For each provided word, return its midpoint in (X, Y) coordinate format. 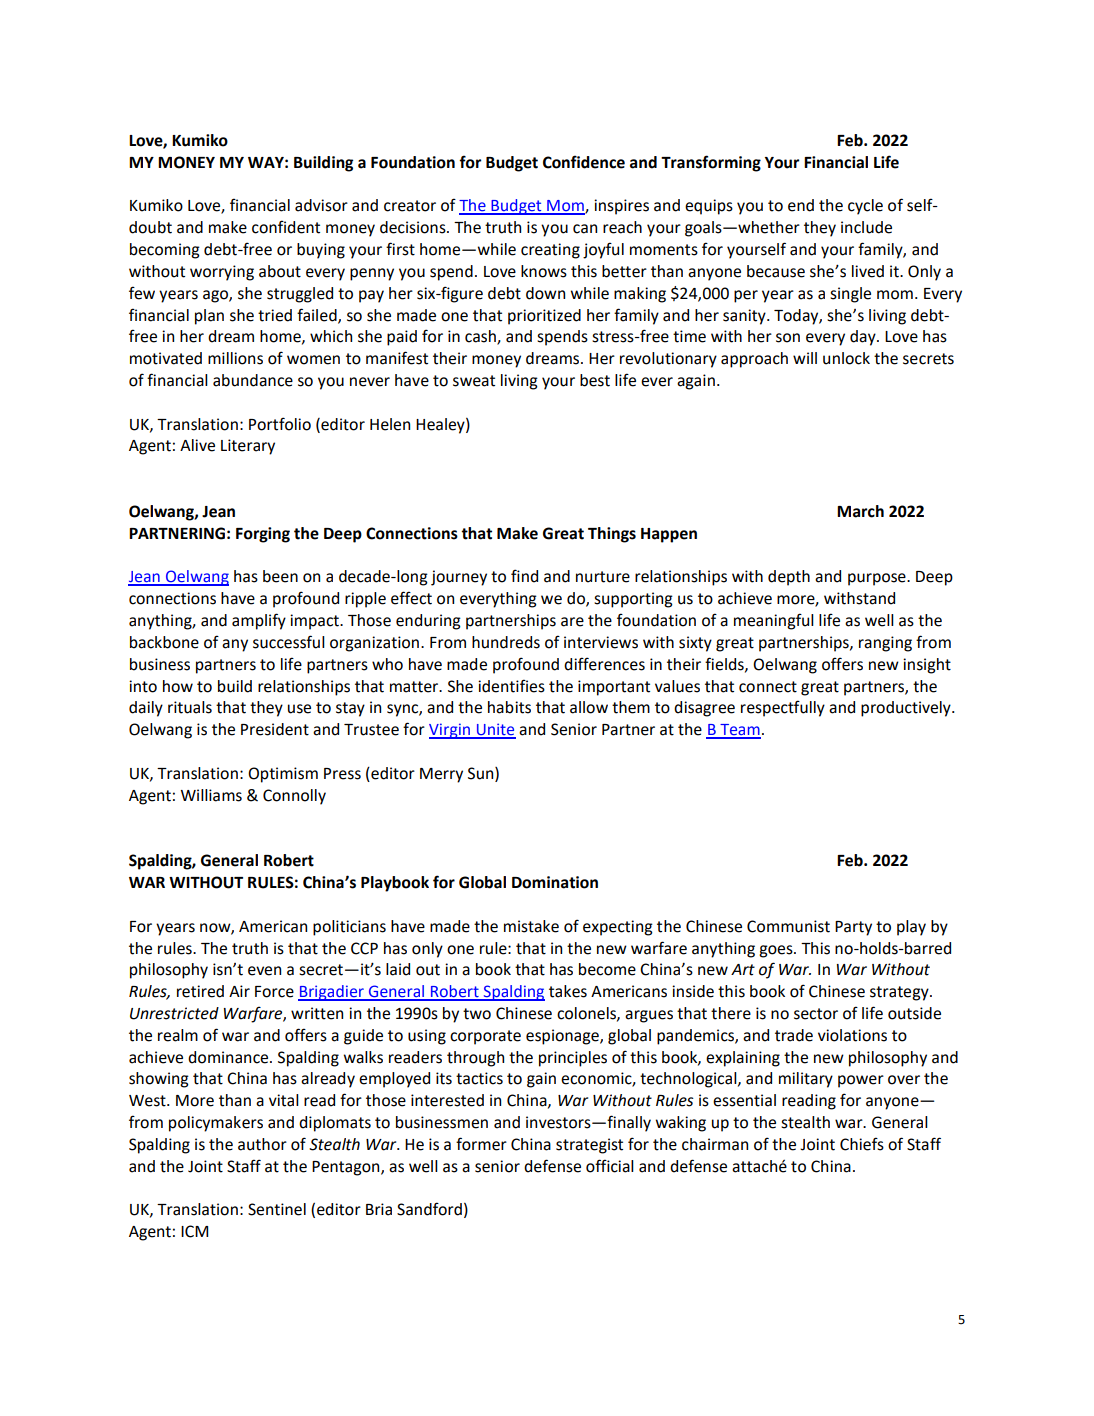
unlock (846, 358)
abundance (253, 380)
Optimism (283, 775)
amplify (259, 621)
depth (789, 578)
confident (286, 227)
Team (739, 731)
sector (816, 1014)
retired (200, 991)
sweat (474, 381)
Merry (441, 775)
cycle (865, 207)
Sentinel (277, 1209)
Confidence (584, 162)
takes (568, 991)
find (524, 576)
